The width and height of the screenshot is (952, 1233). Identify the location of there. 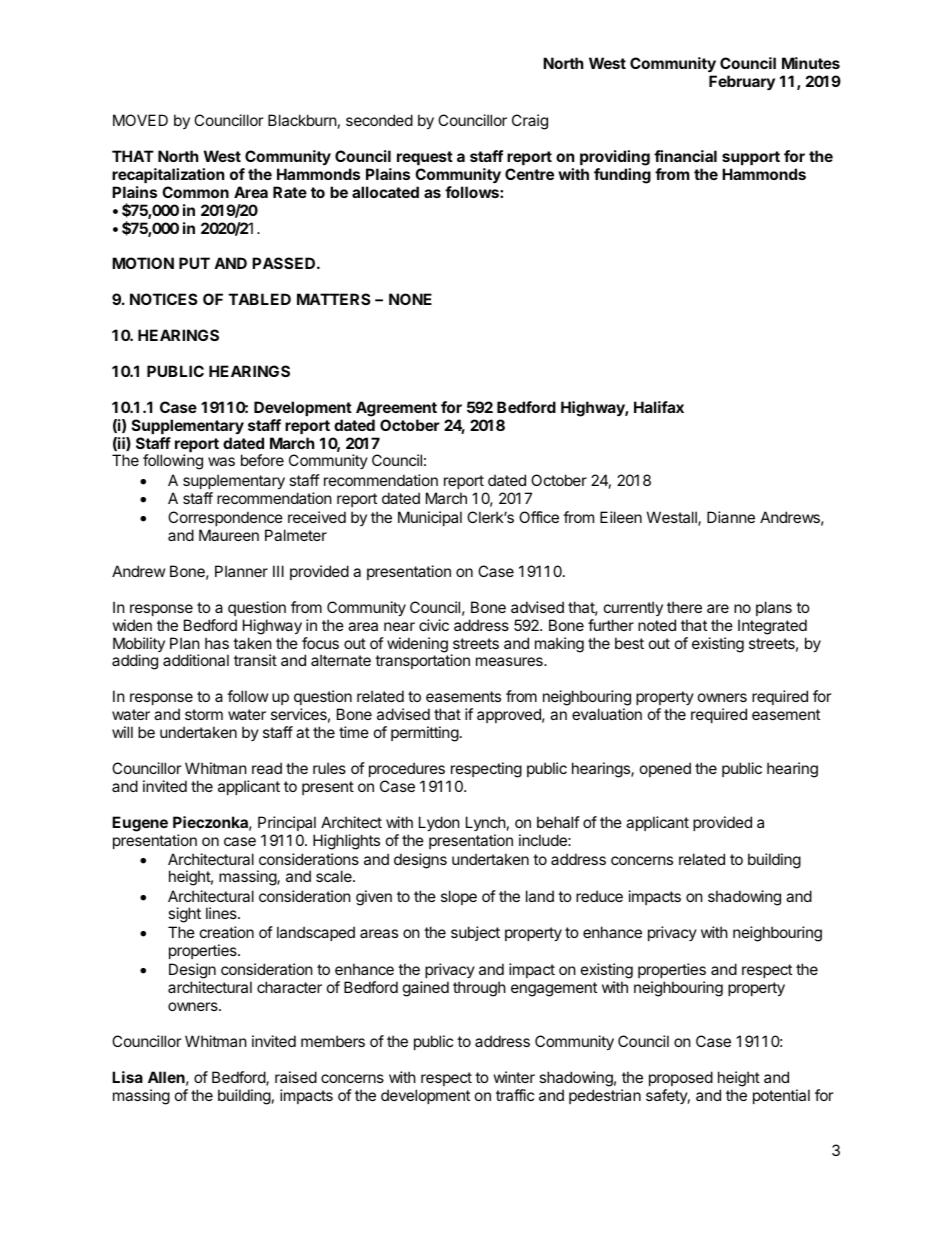
(684, 607).
